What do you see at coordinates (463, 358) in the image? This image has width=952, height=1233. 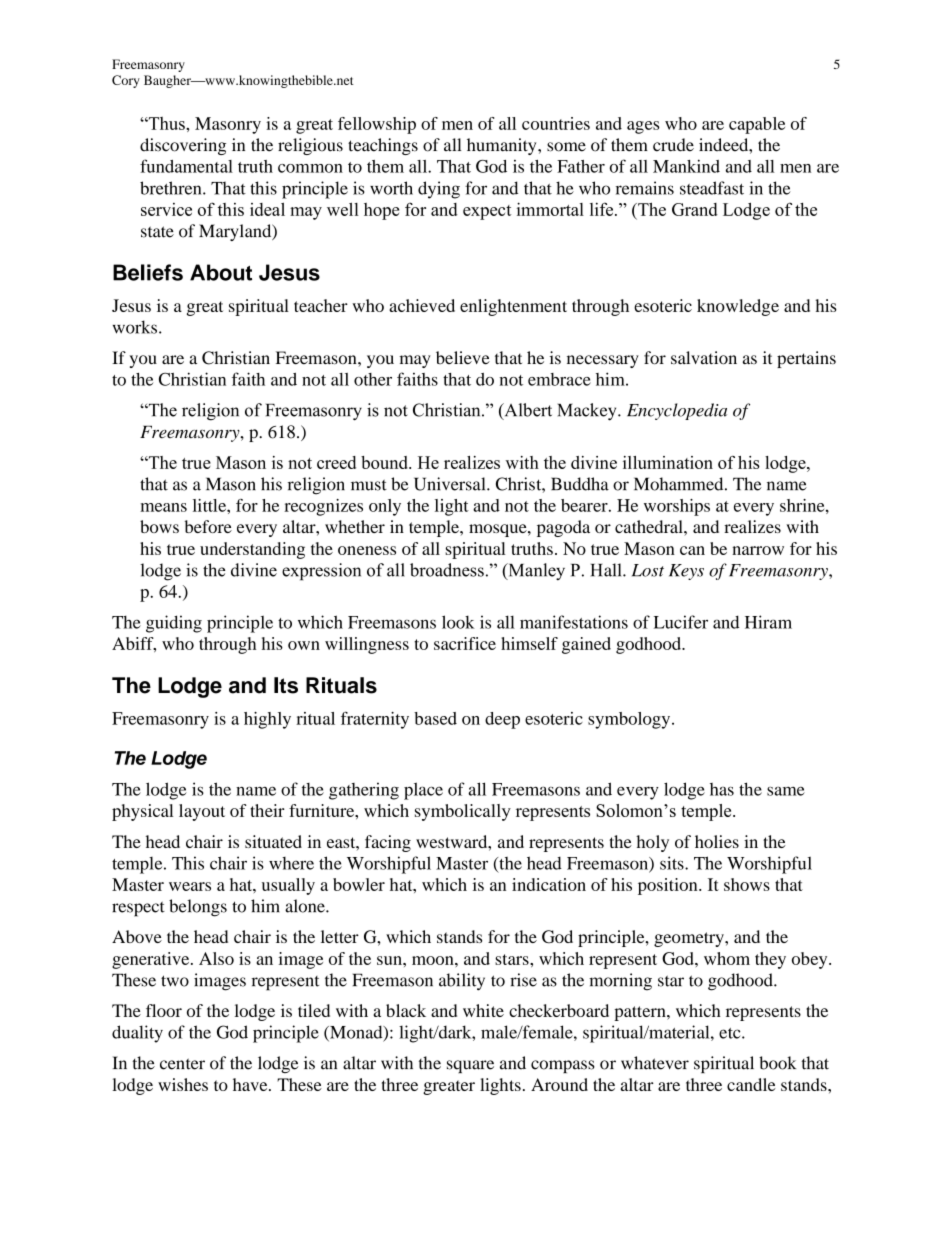 I see `believe` at bounding box center [463, 358].
